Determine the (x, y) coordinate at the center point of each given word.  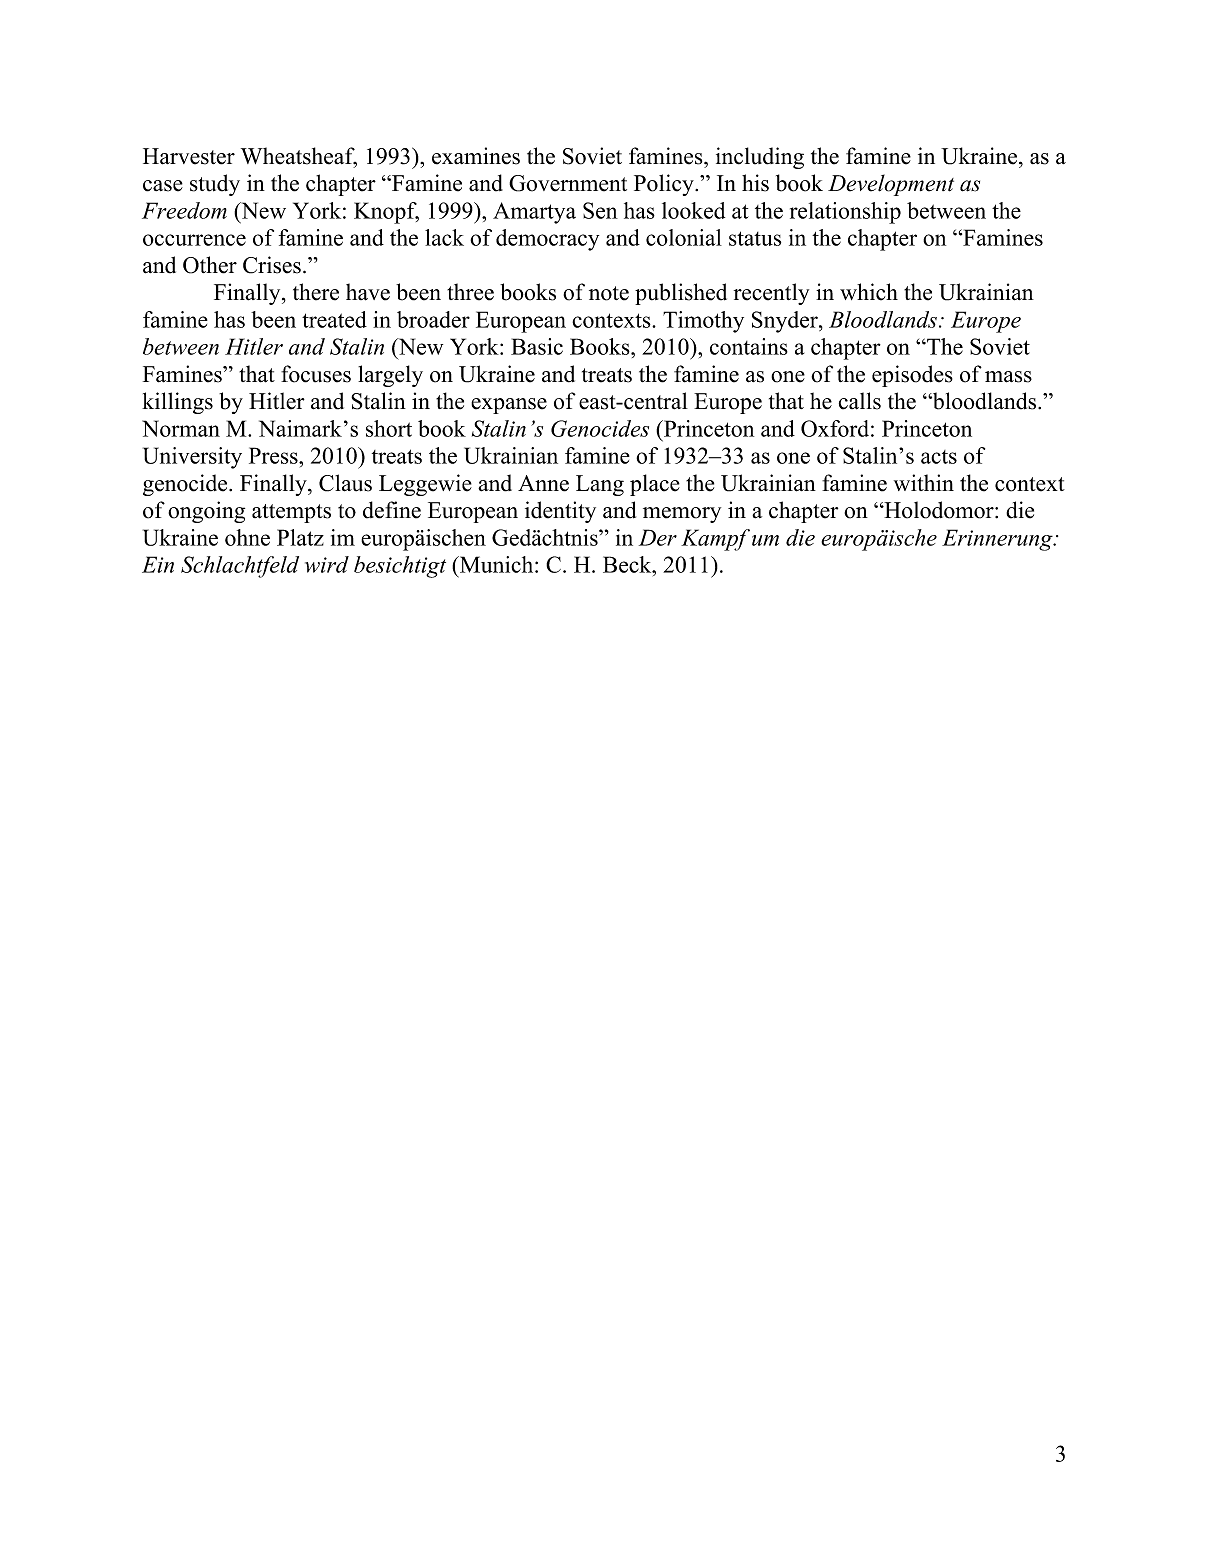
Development (891, 185)
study (215, 185)
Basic (537, 346)
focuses (316, 374)
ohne (247, 537)
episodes (912, 376)
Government (568, 183)
